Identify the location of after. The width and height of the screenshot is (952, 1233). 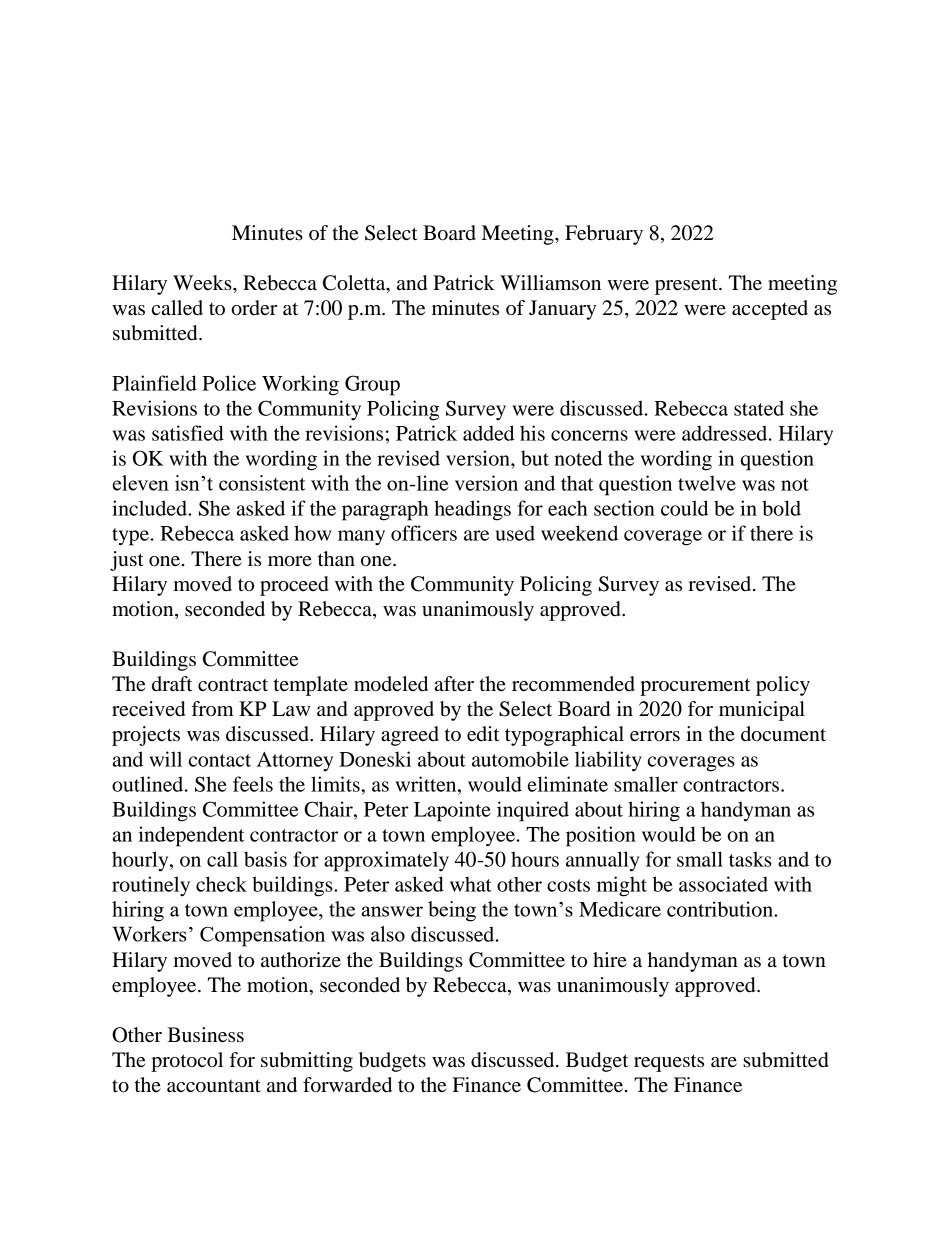
(454, 684).
